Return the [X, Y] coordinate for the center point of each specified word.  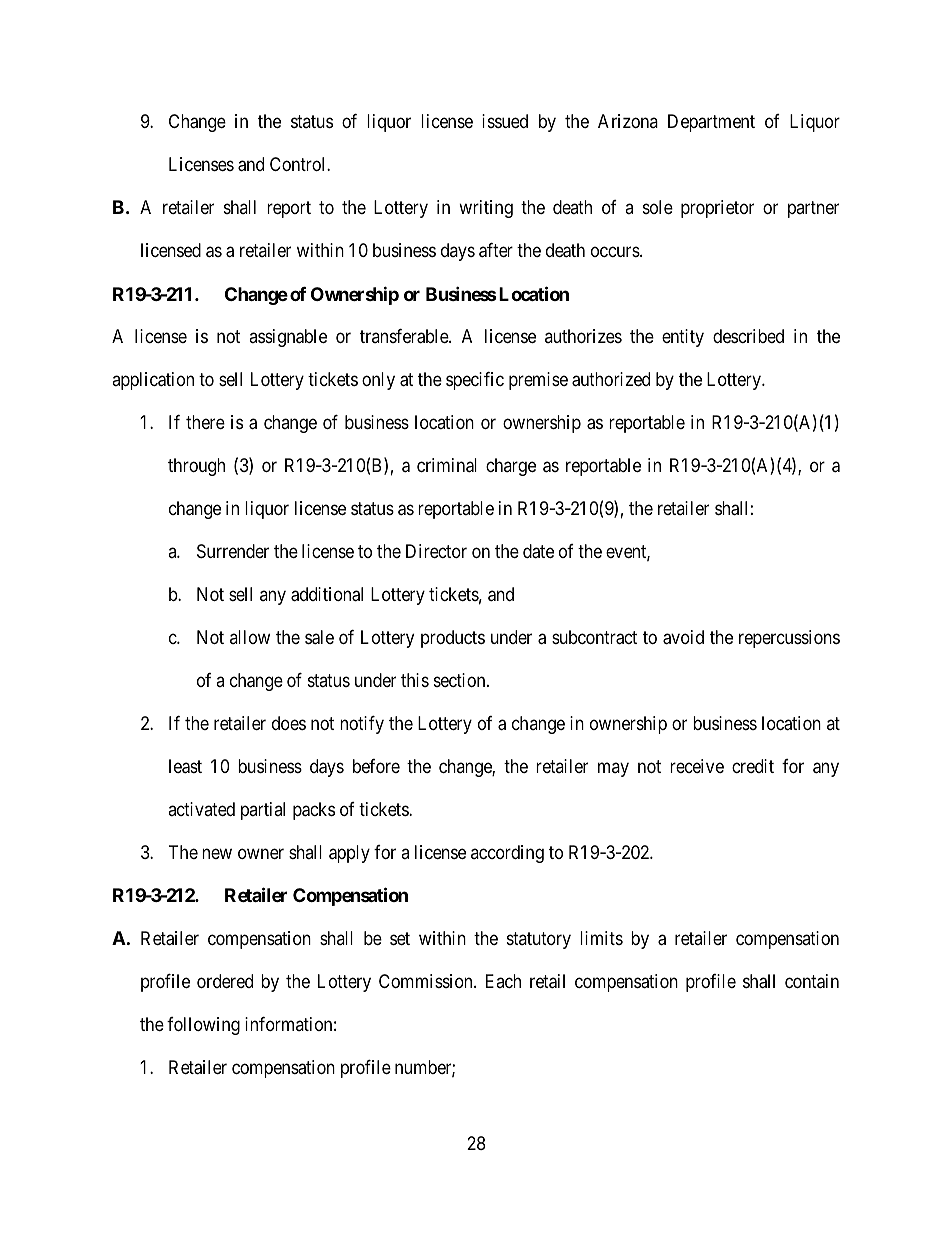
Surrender [233, 551]
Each [503, 981]
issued [505, 121]
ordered [225, 981]
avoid [683, 637]
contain [812, 981]
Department [711, 123]
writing [486, 209]
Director [436, 551]
